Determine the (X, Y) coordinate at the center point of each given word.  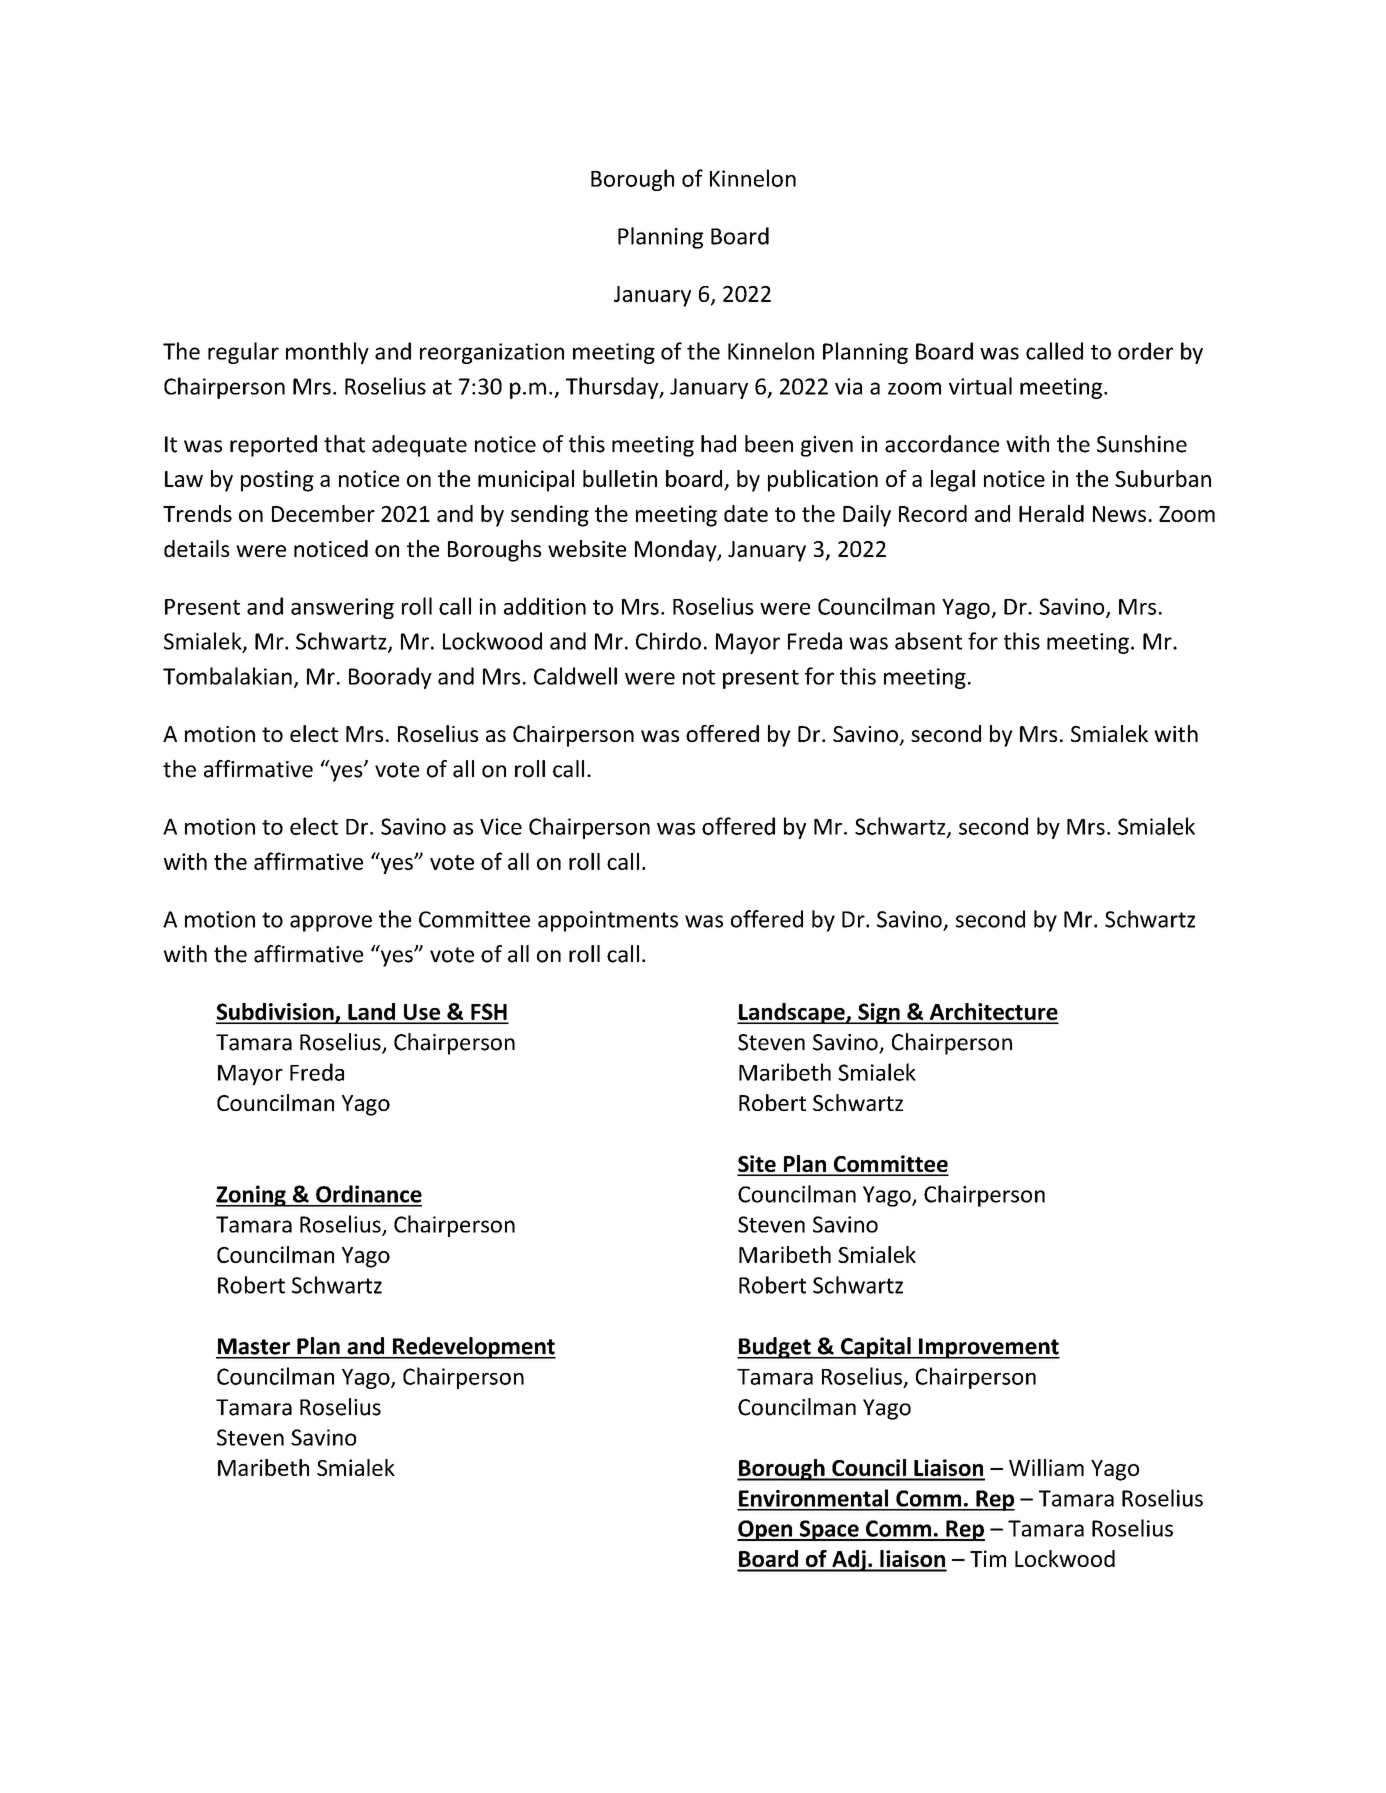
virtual (980, 386)
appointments (608, 921)
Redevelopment (473, 1348)
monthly (327, 353)
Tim (988, 1558)
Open (766, 1530)
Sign (879, 1013)
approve (331, 923)
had (718, 444)
